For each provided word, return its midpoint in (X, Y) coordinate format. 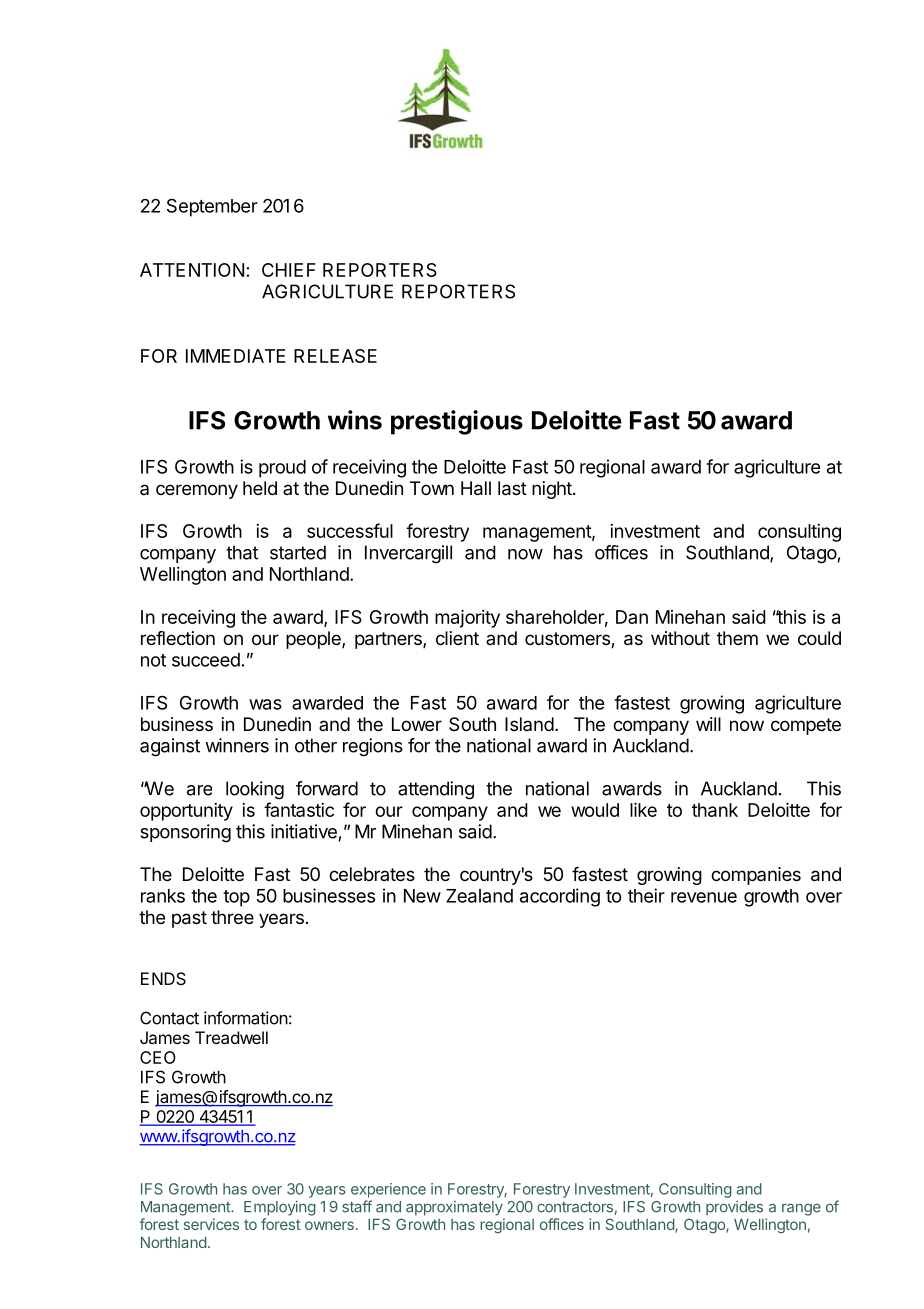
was (265, 704)
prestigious (457, 422)
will (708, 724)
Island (529, 724)
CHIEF (289, 270)
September (212, 207)
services (211, 1224)
